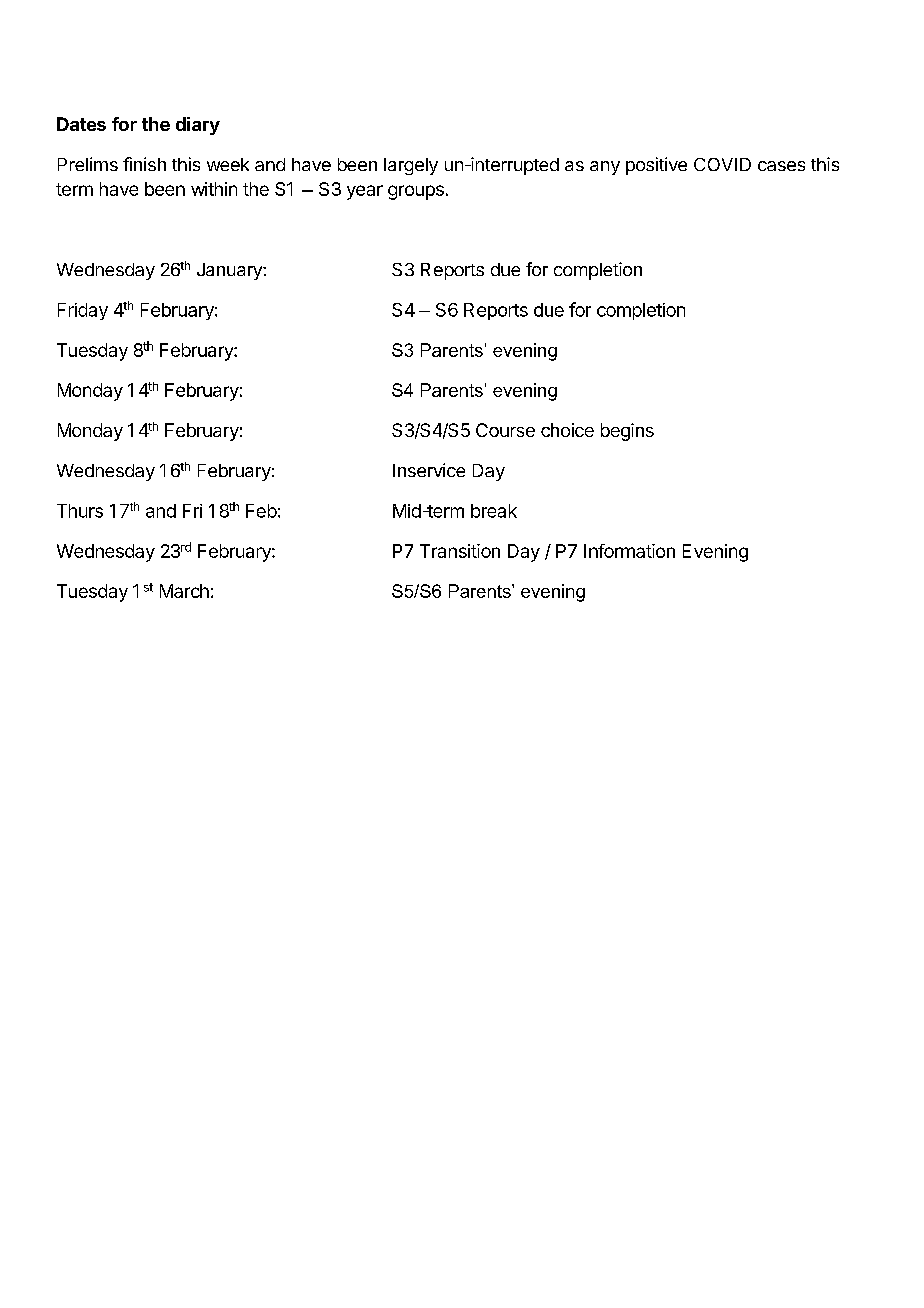 The height and width of the image is (1308, 924). Describe the element at coordinates (198, 126) in the image. I see `diary` at that location.
